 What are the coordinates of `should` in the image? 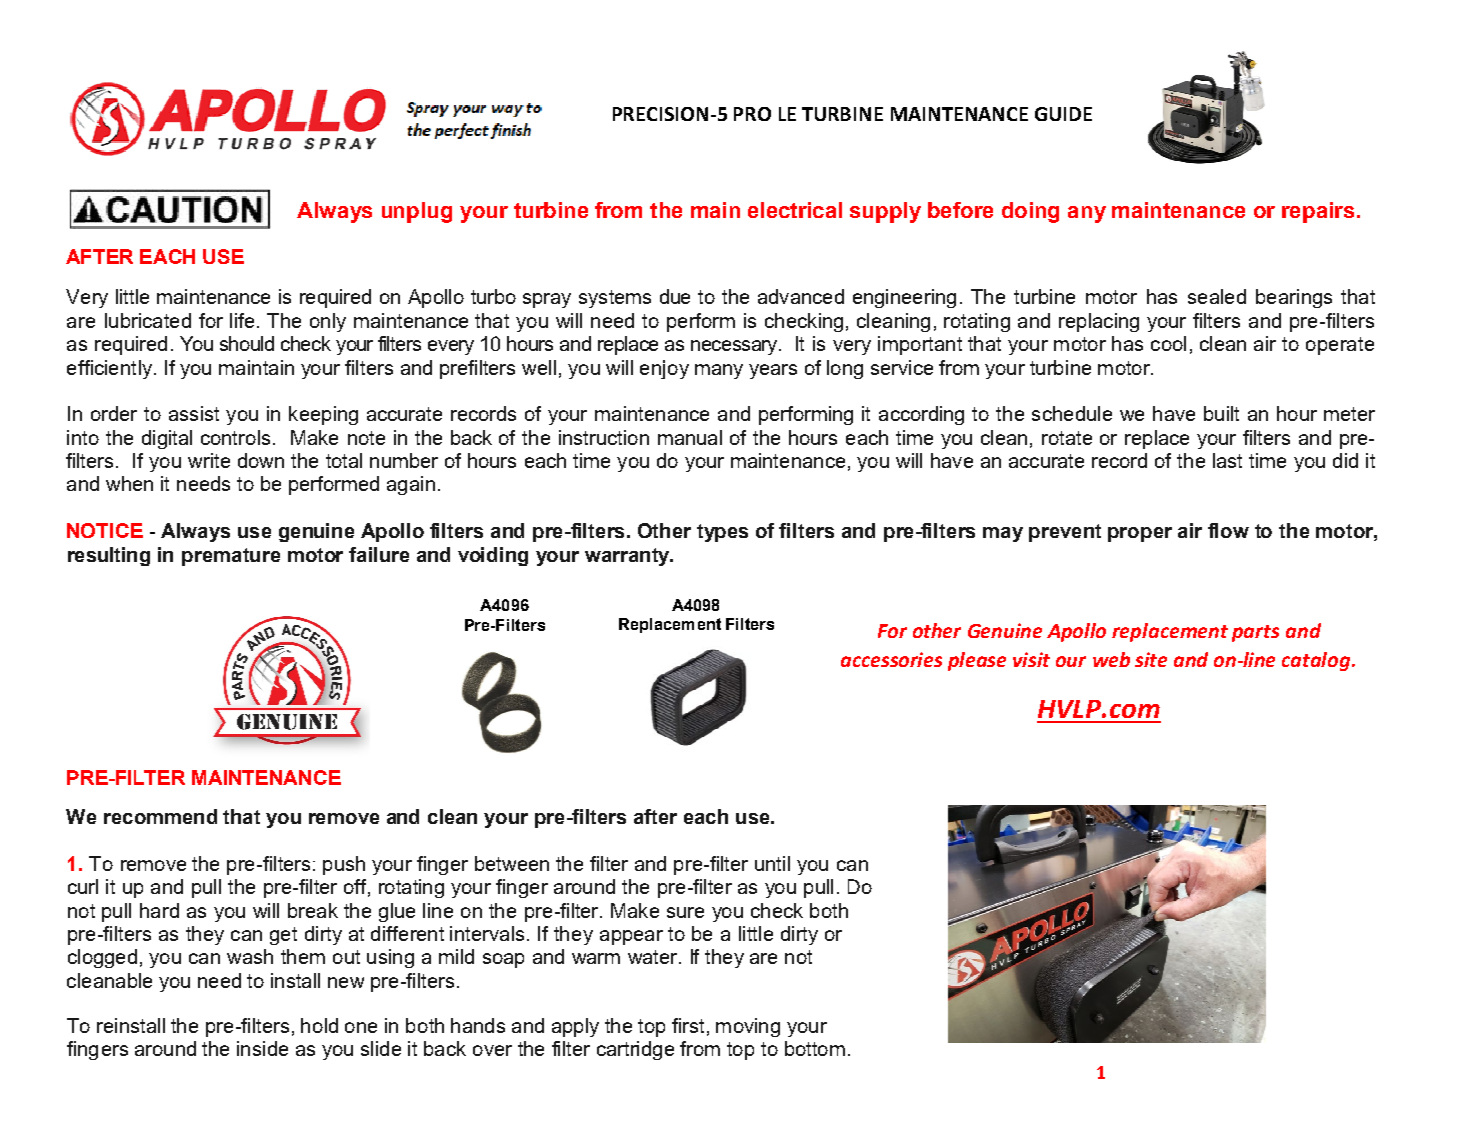 It's located at (247, 343).
